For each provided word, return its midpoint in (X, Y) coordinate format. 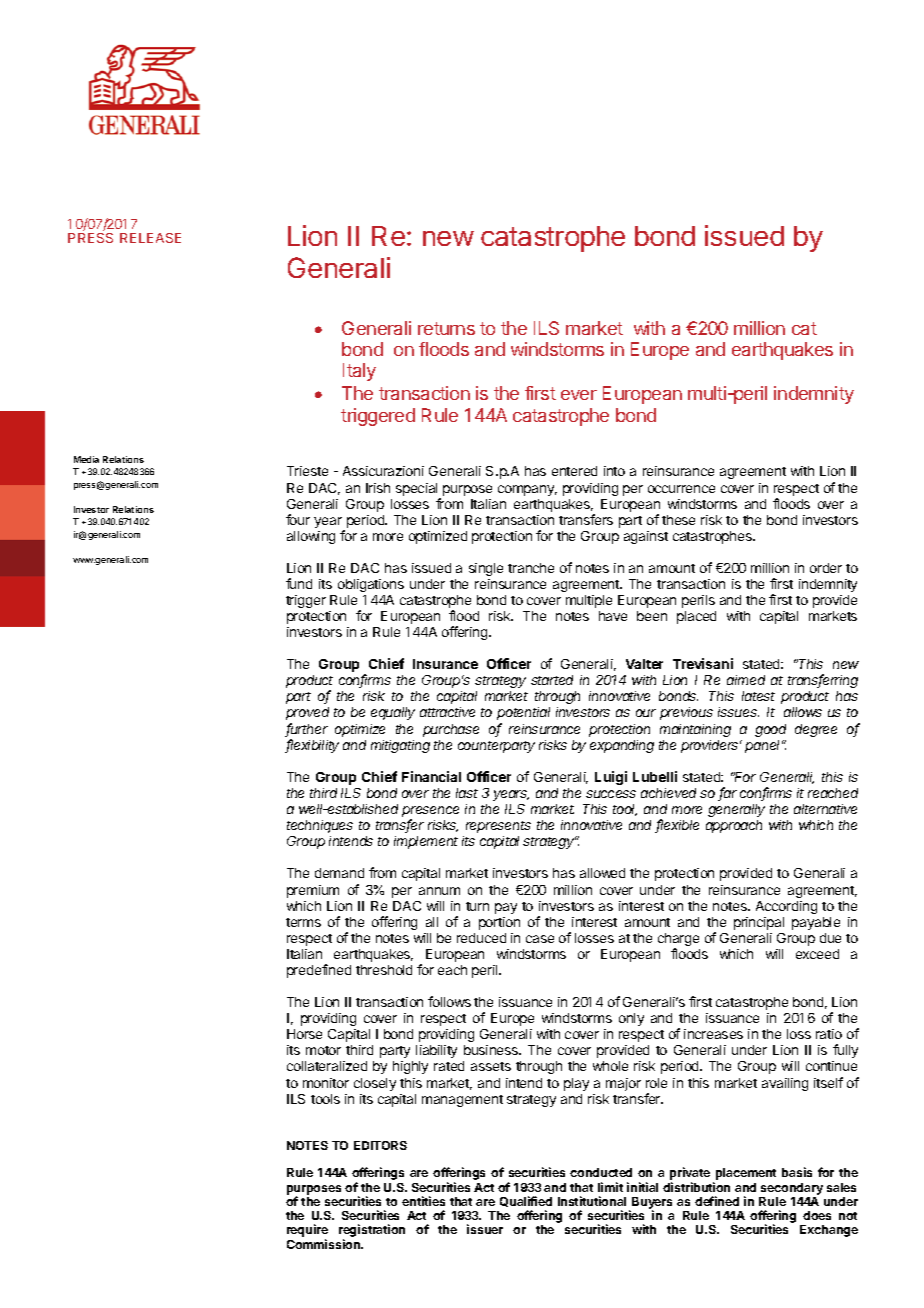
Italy (359, 372)
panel (764, 746)
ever (579, 395)
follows (449, 1001)
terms (303, 922)
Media (86, 459)
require (307, 1232)
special (416, 489)
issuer (485, 1229)
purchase (451, 730)
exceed (817, 954)
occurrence (681, 489)
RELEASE (150, 238)
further (306, 730)
